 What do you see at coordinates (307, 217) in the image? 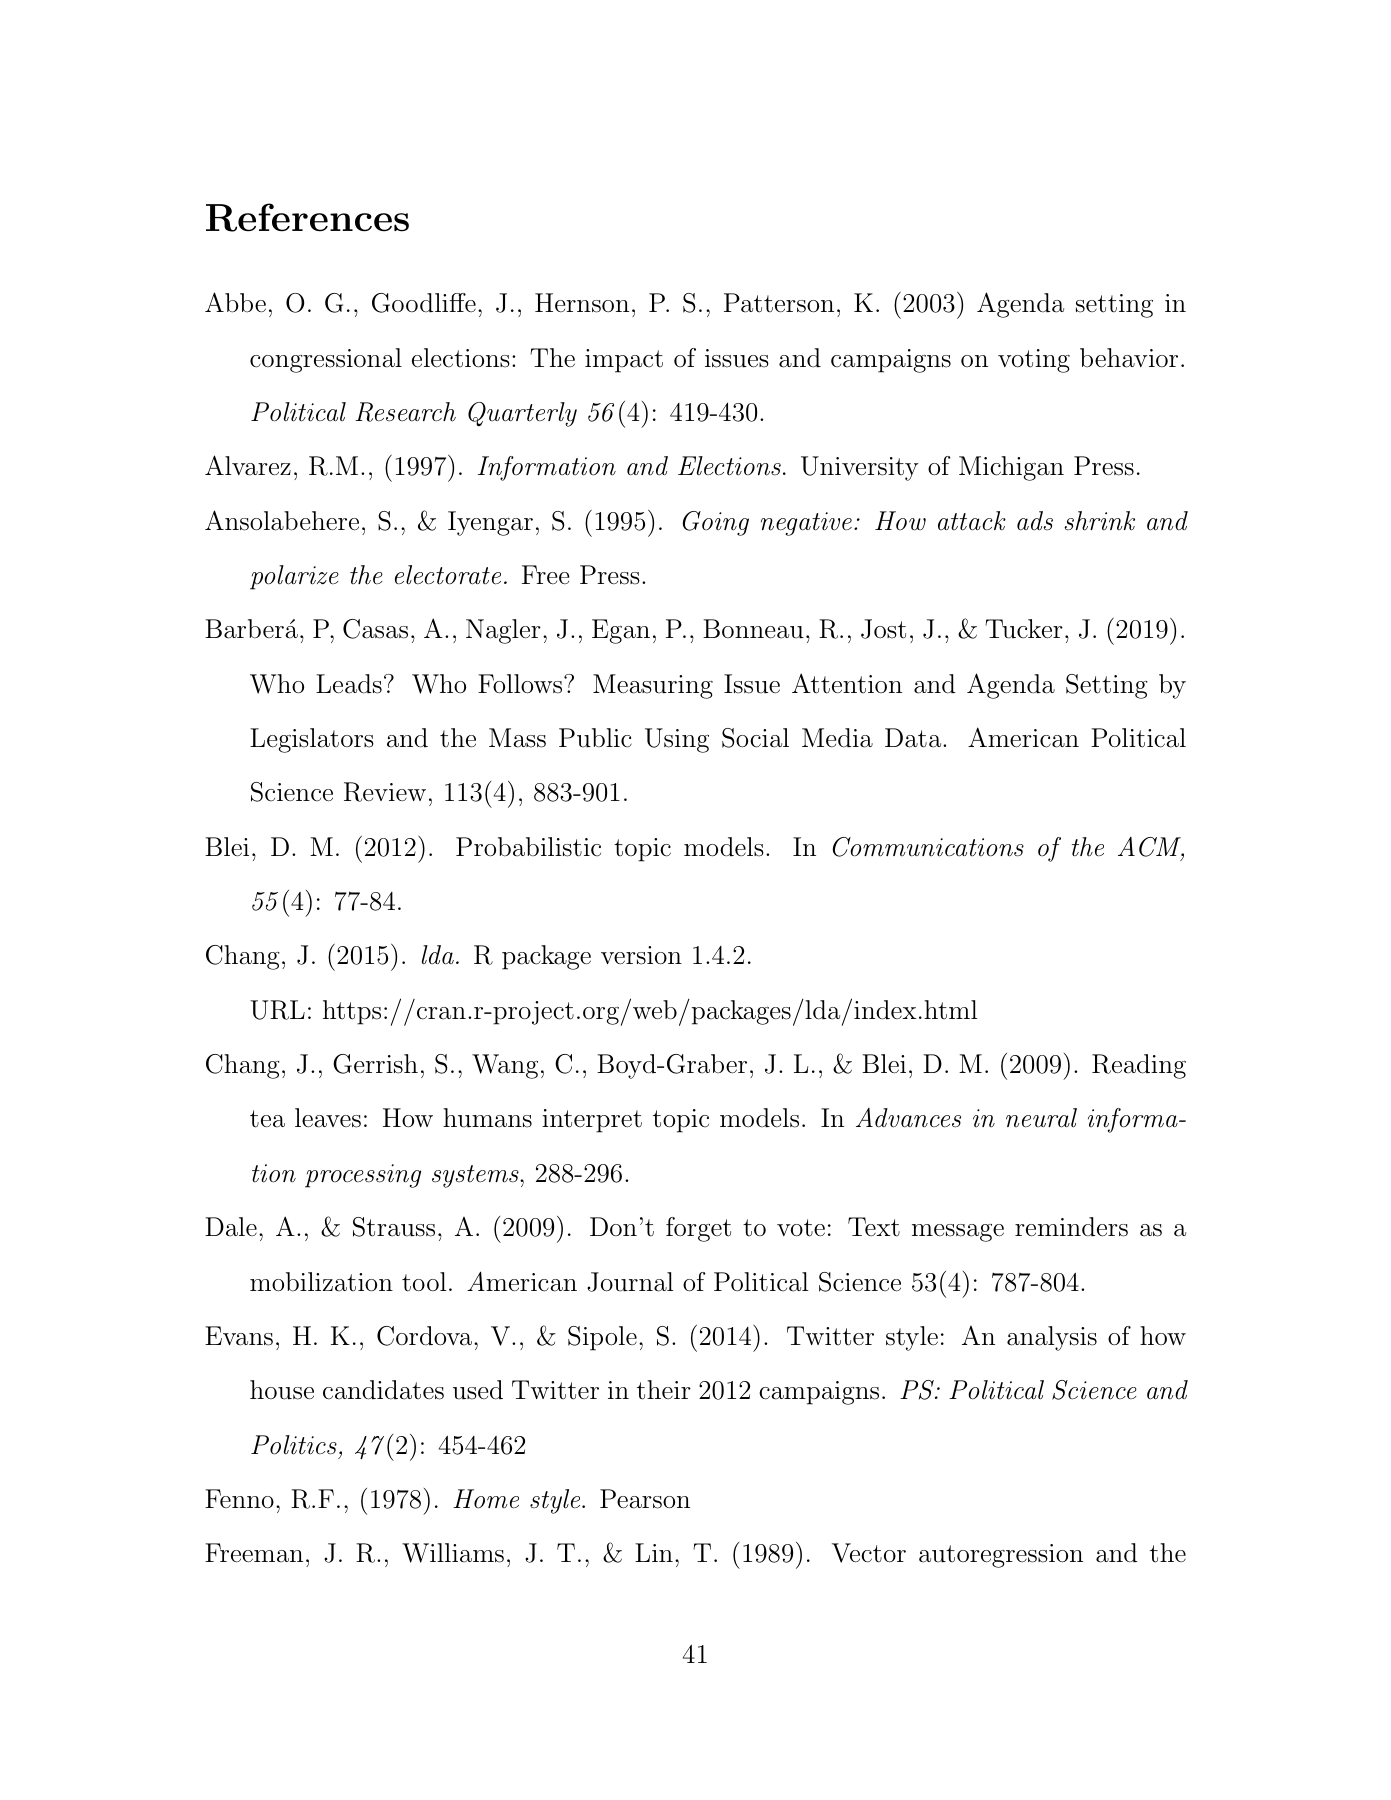
I see `References` at bounding box center [307, 217].
